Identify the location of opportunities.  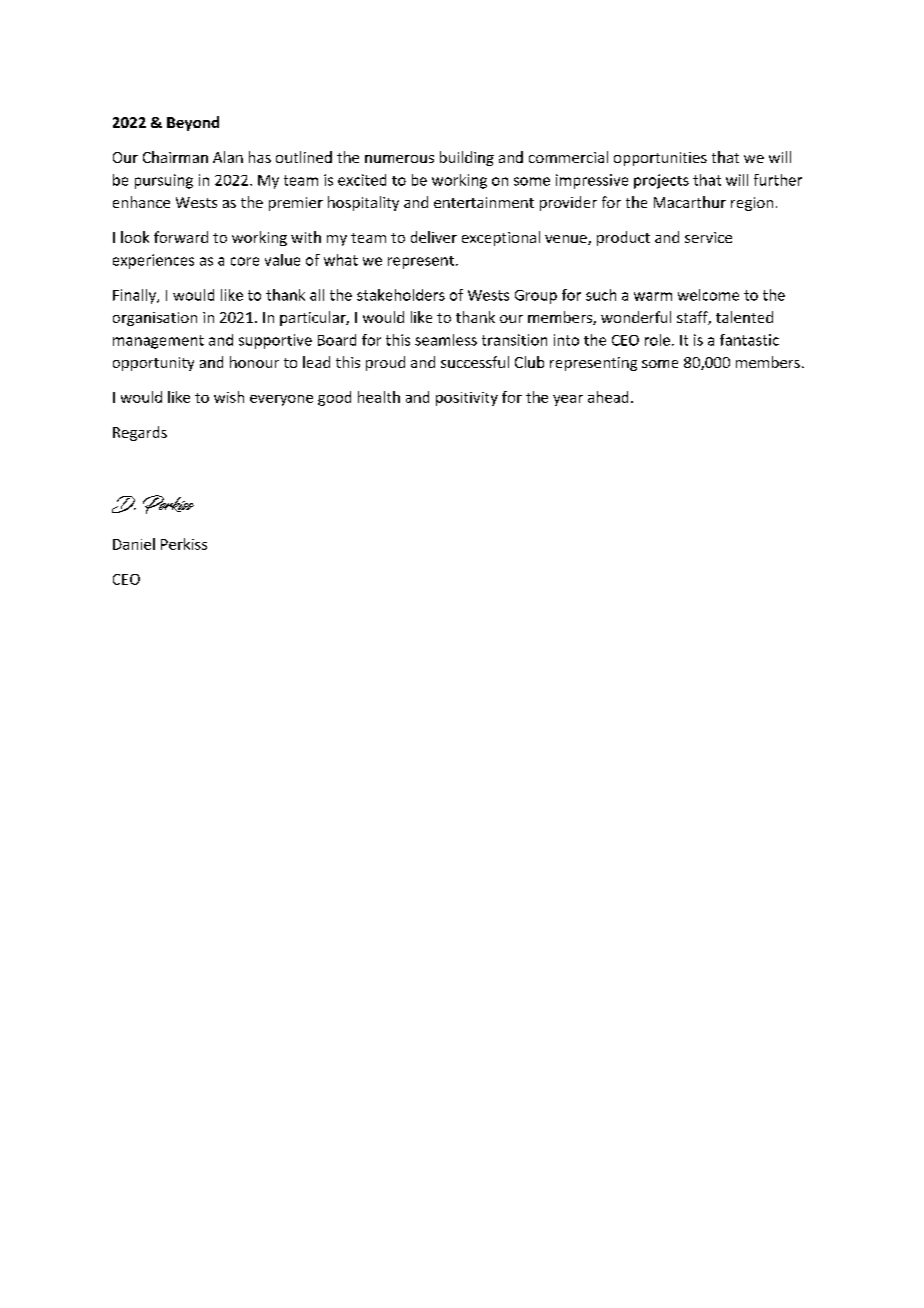
(660, 159).
